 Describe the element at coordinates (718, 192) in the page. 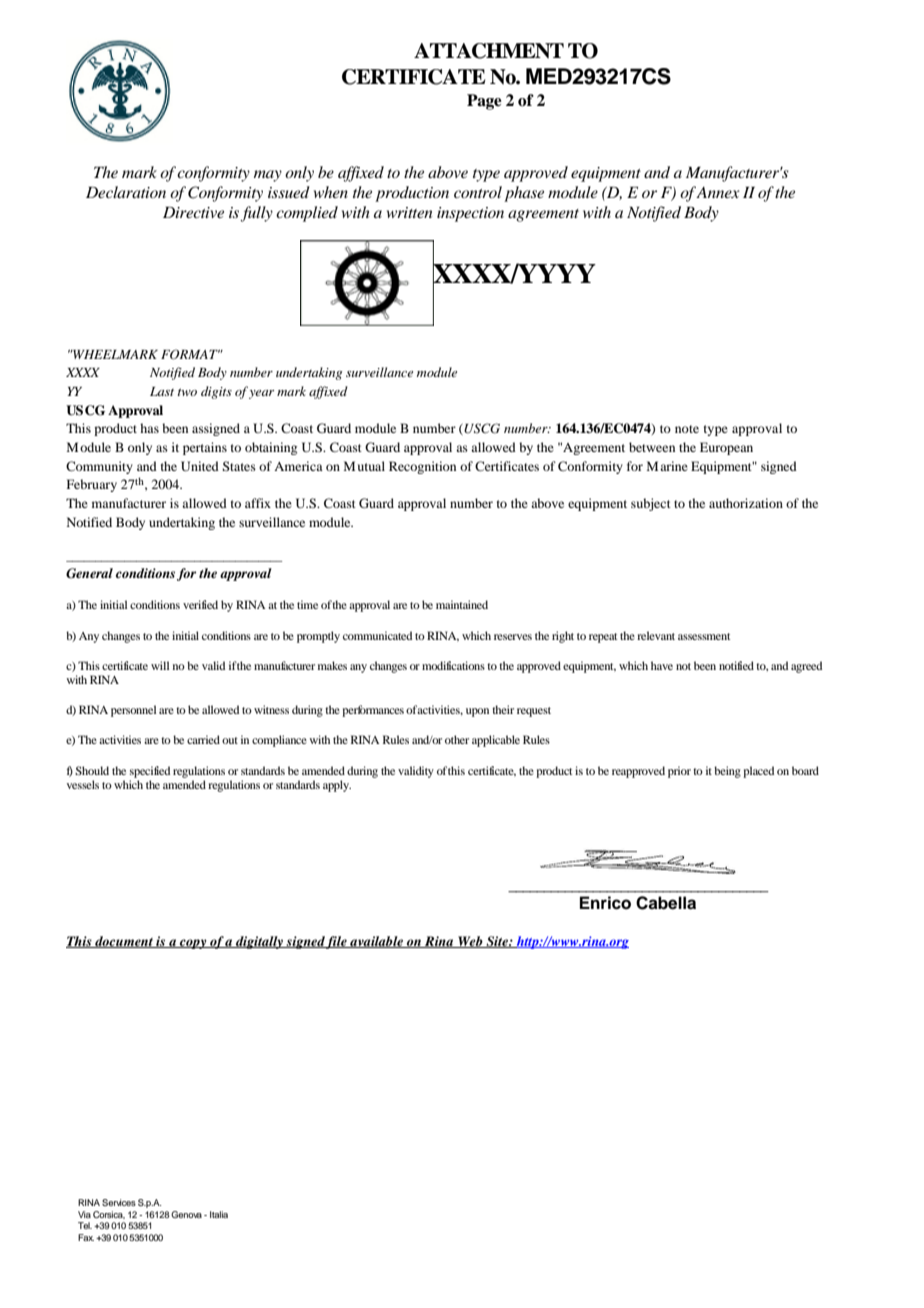

I see `Annex` at that location.
